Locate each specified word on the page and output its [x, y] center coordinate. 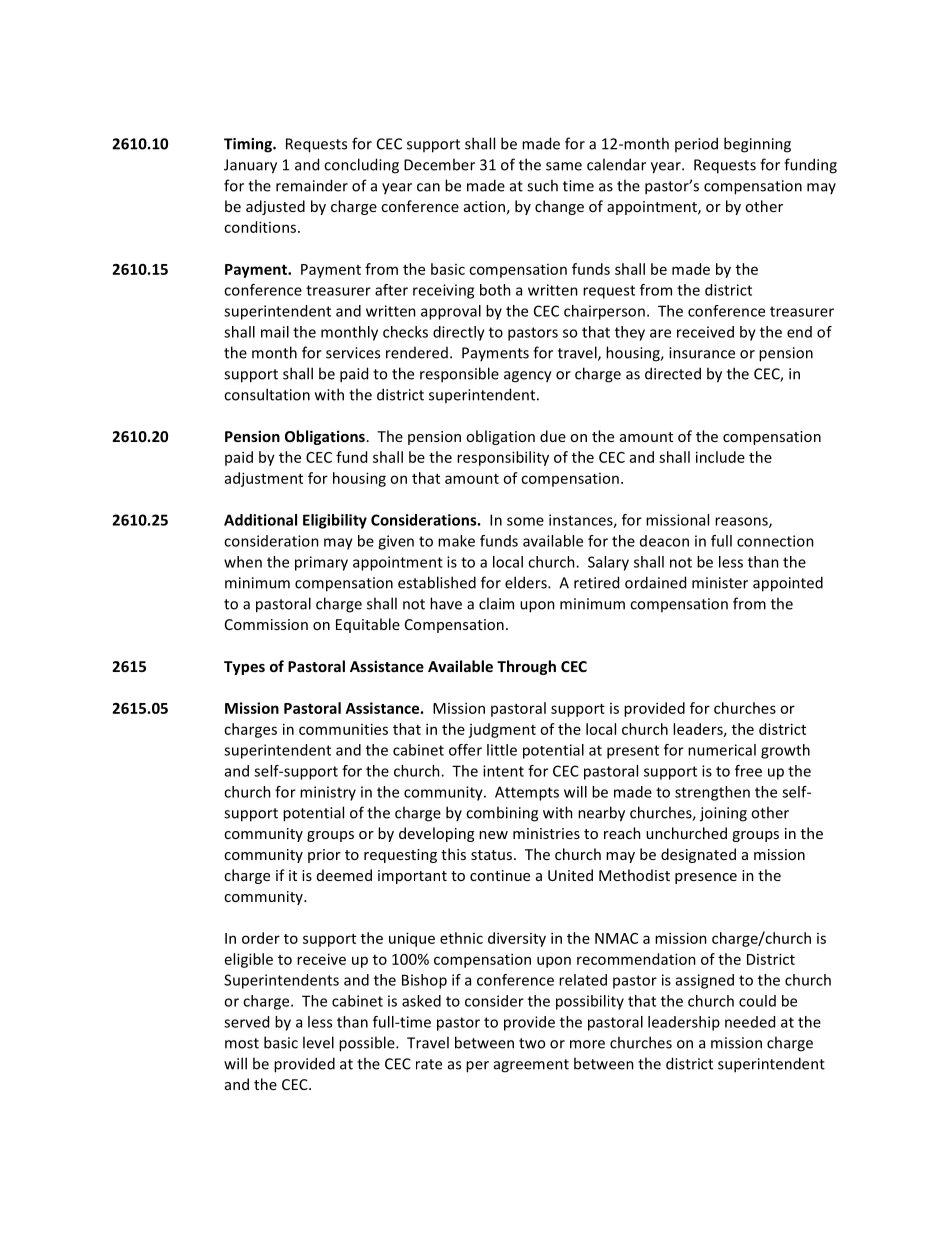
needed [750, 1022]
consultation [267, 394]
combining [502, 814]
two [532, 1043]
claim [496, 603]
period [696, 144]
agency [528, 377]
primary [321, 563]
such [542, 185]
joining [723, 814]
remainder [312, 185]
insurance [702, 353]
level [318, 1042]
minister [720, 583]
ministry [328, 793]
